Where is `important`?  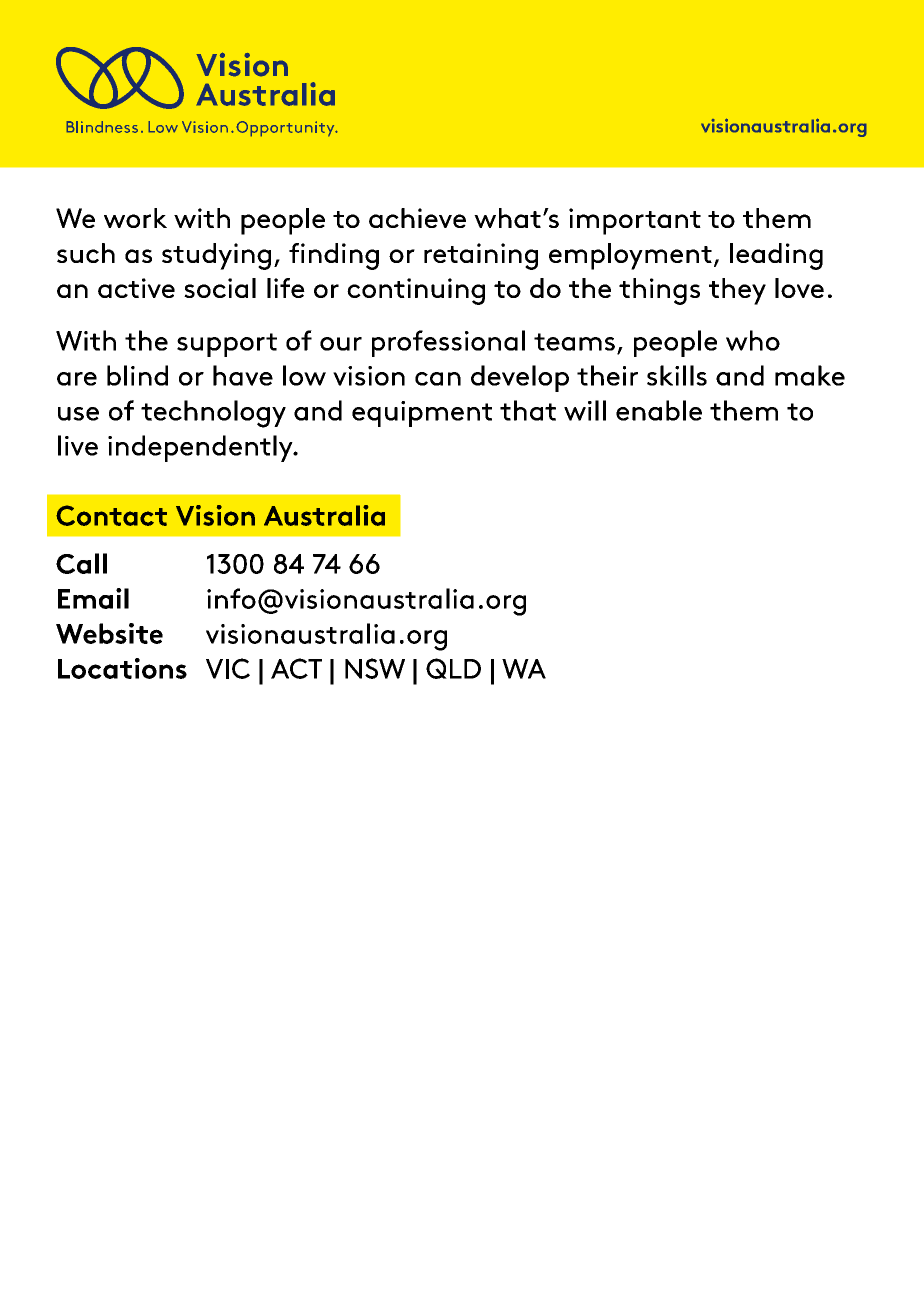
important is located at coordinates (635, 221).
